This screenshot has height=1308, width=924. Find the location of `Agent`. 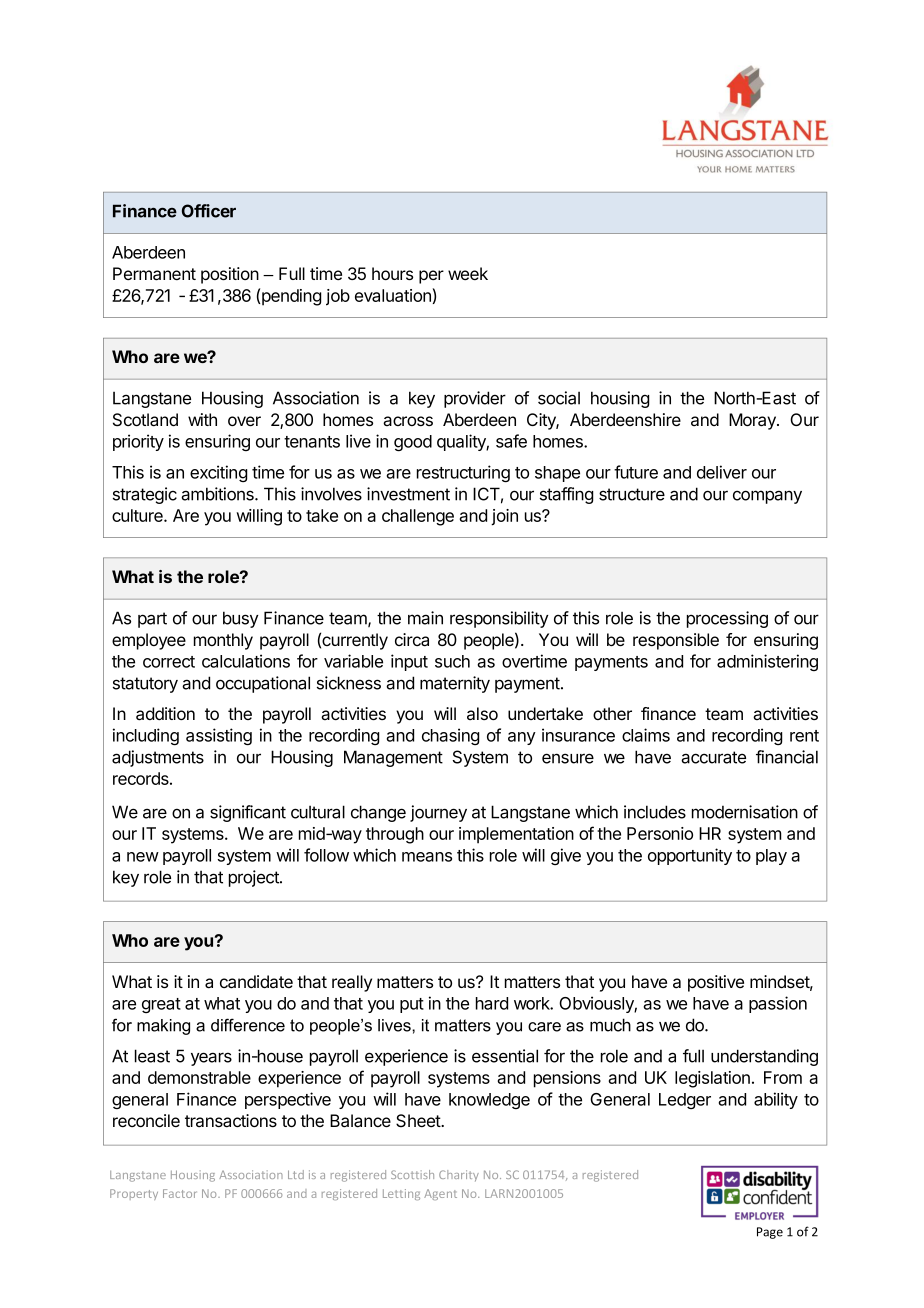

Agent is located at coordinates (440, 1194).
